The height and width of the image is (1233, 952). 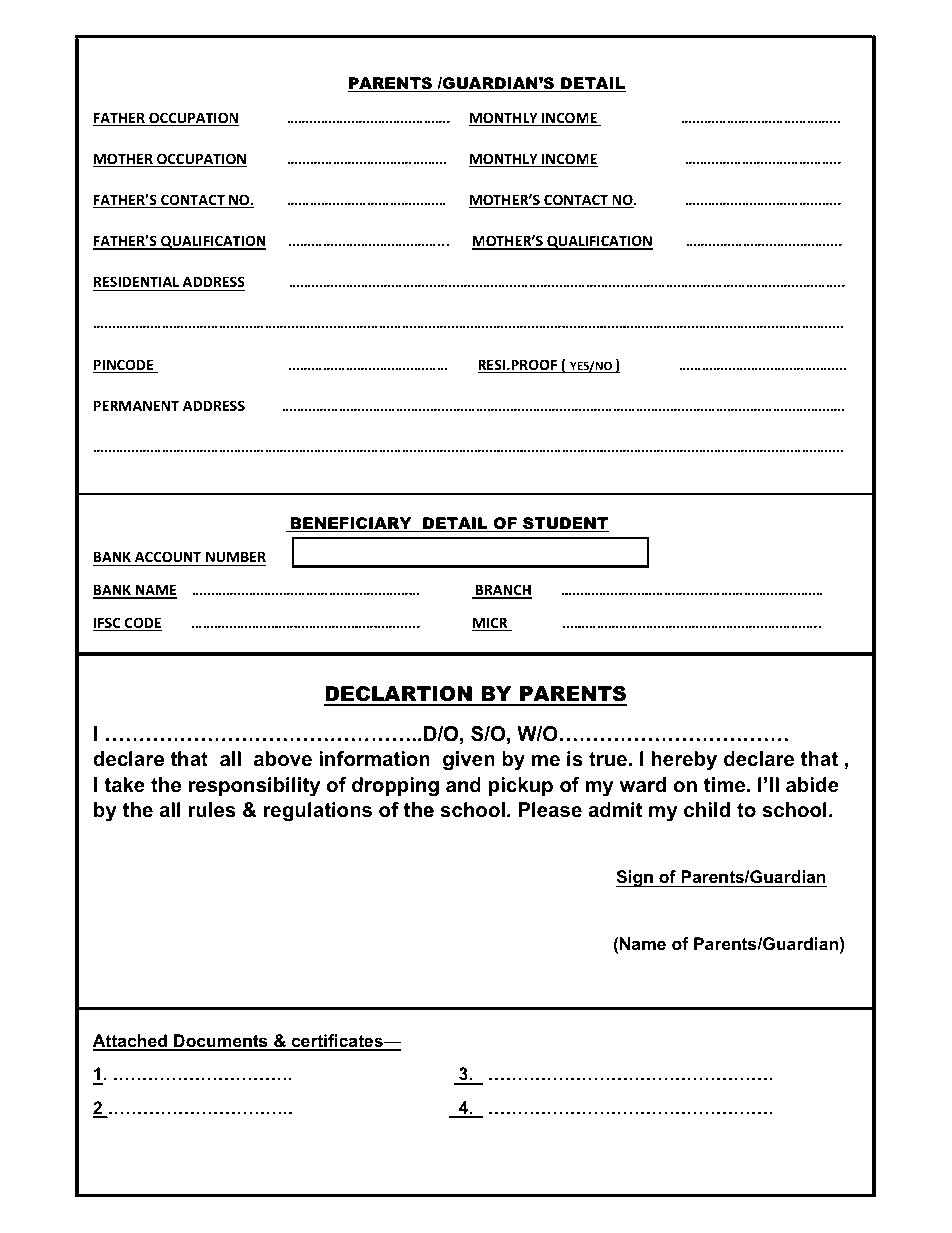 I want to click on BRANCH, so click(x=502, y=591).
